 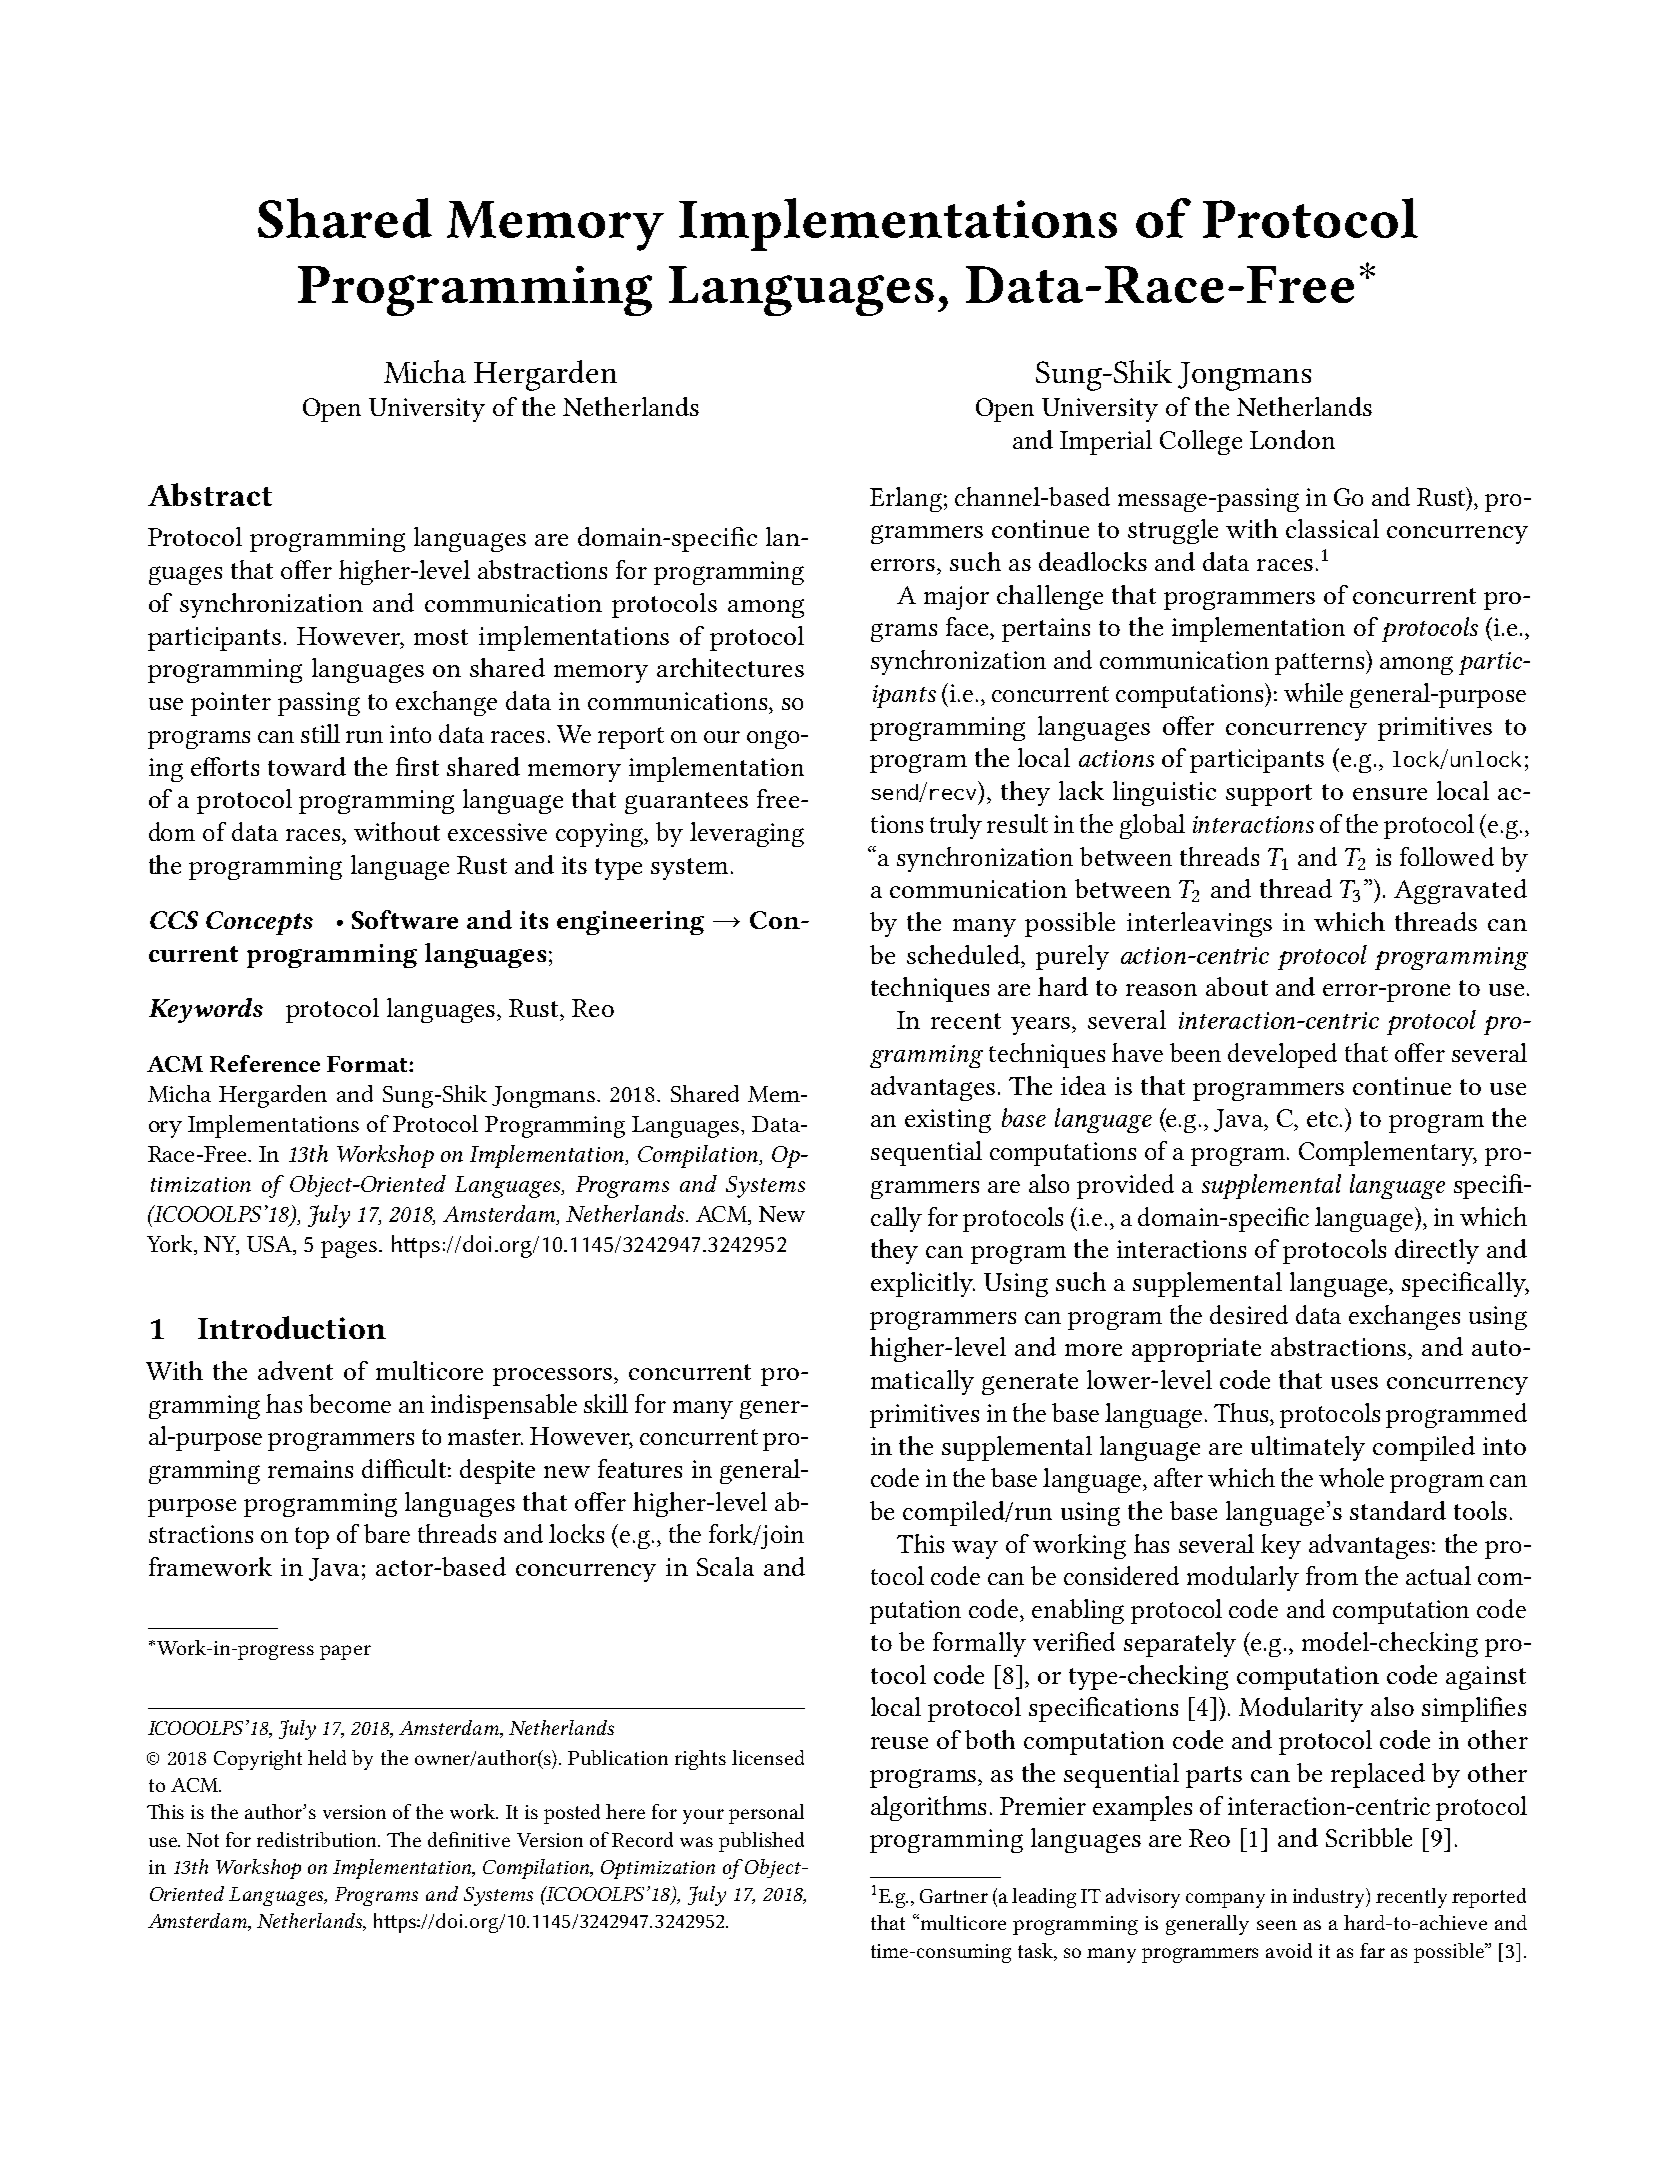 What do you see at coordinates (1332, 528) in the image?
I see `classical` at bounding box center [1332, 528].
